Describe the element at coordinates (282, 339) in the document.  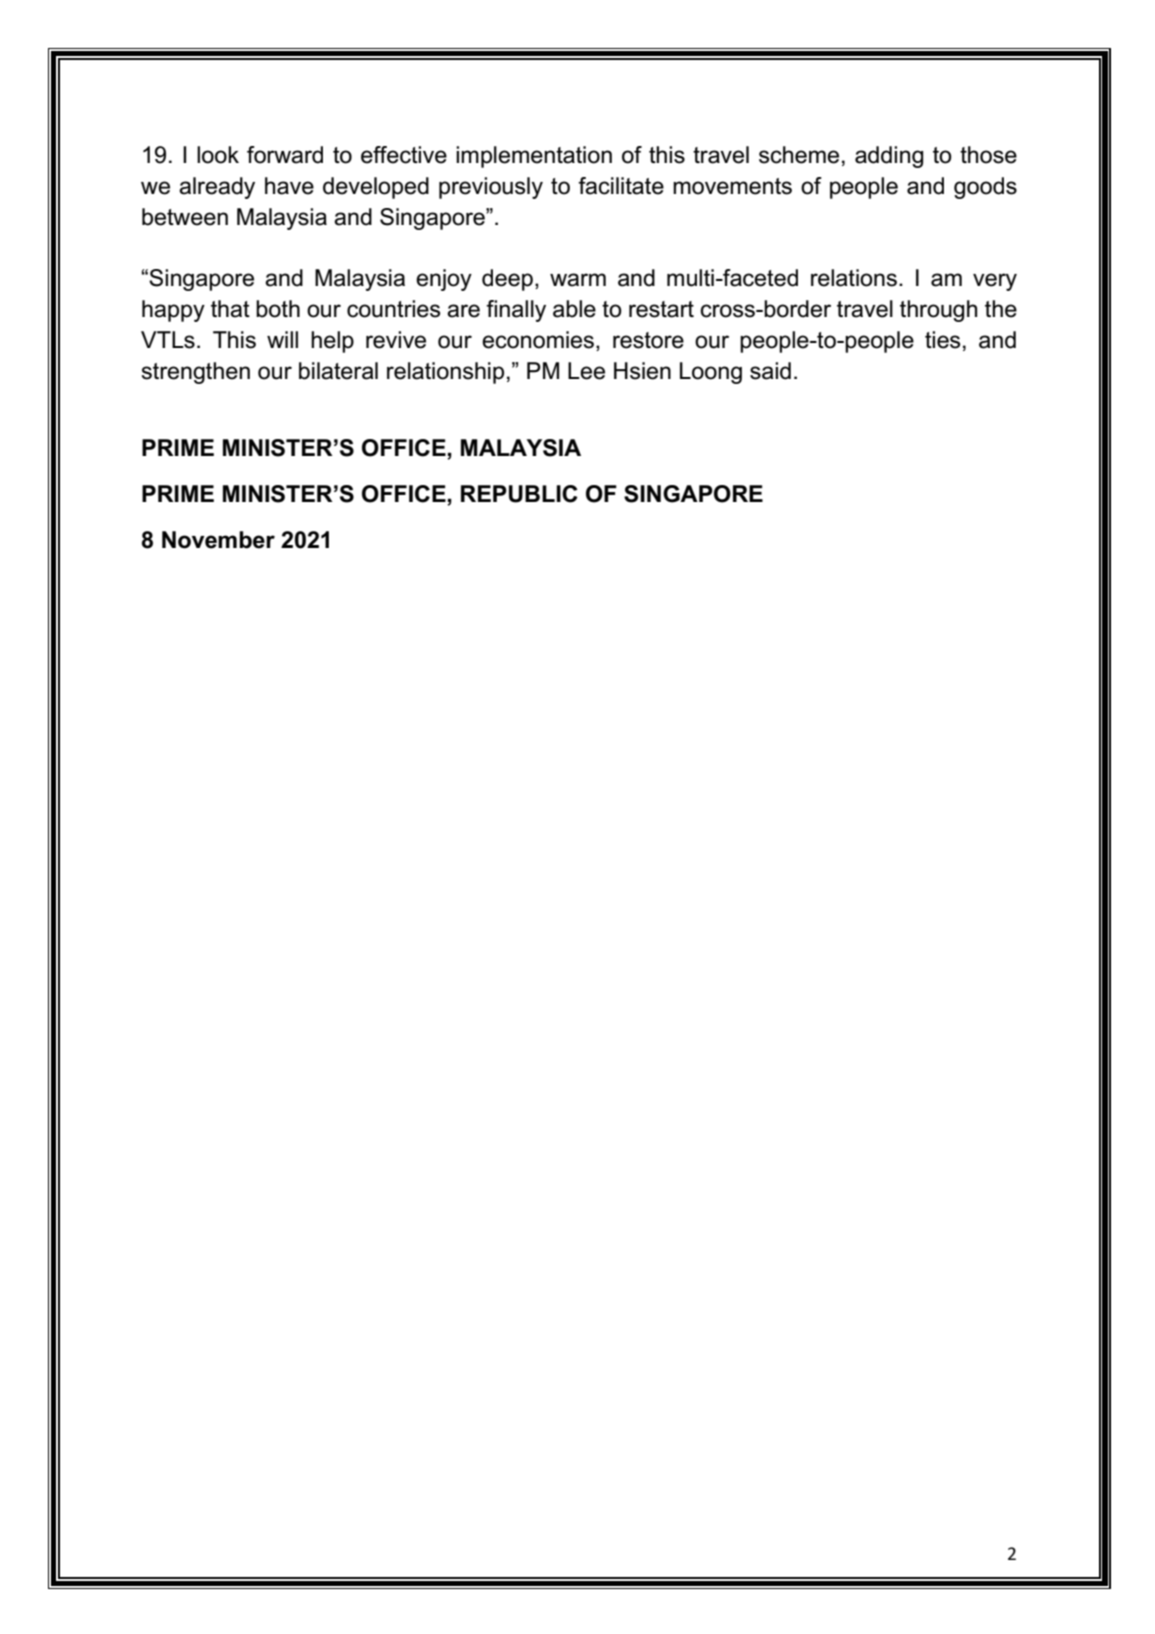
I see `will` at that location.
